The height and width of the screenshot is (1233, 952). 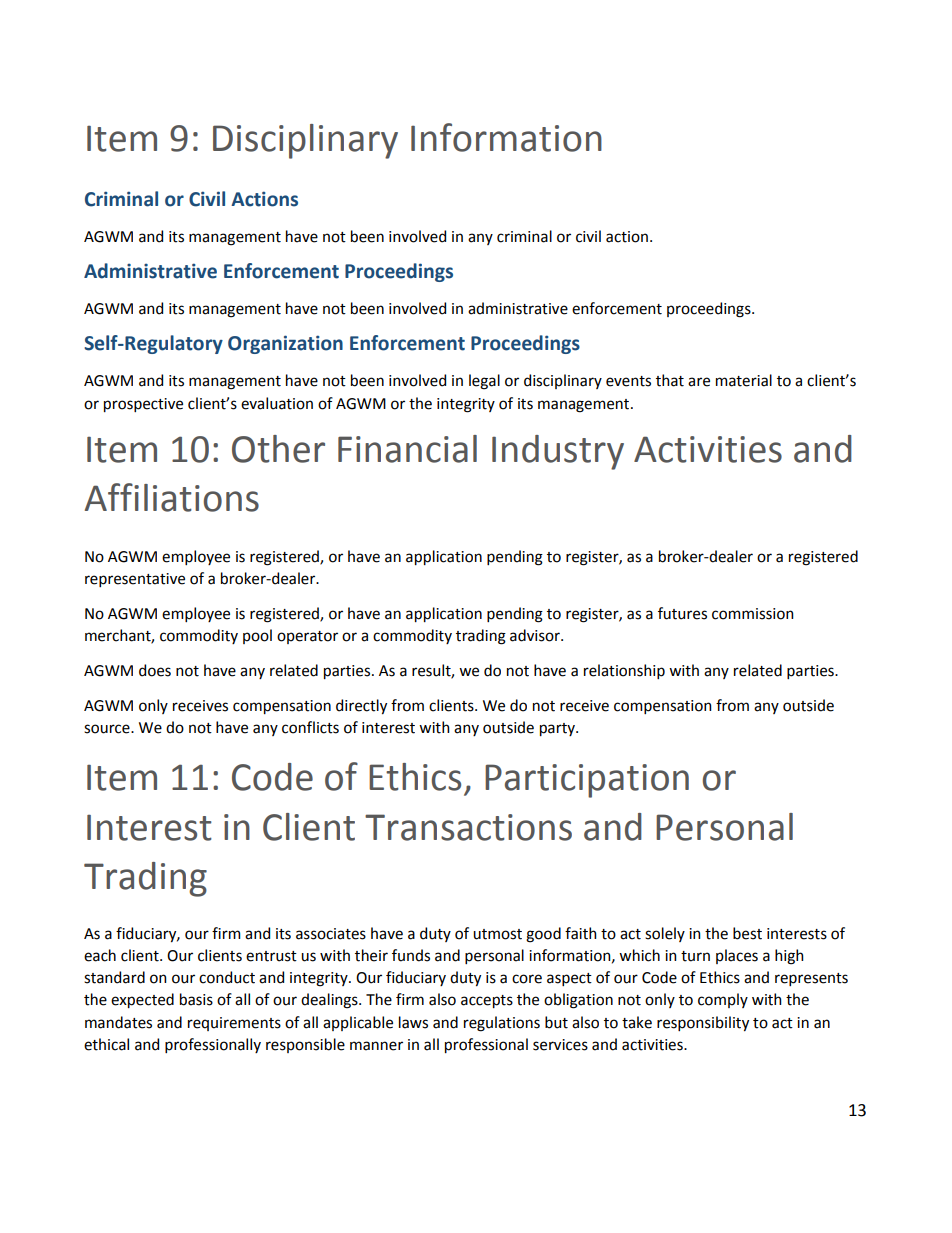 What do you see at coordinates (143, 405) in the screenshot?
I see `prospective` at bounding box center [143, 405].
